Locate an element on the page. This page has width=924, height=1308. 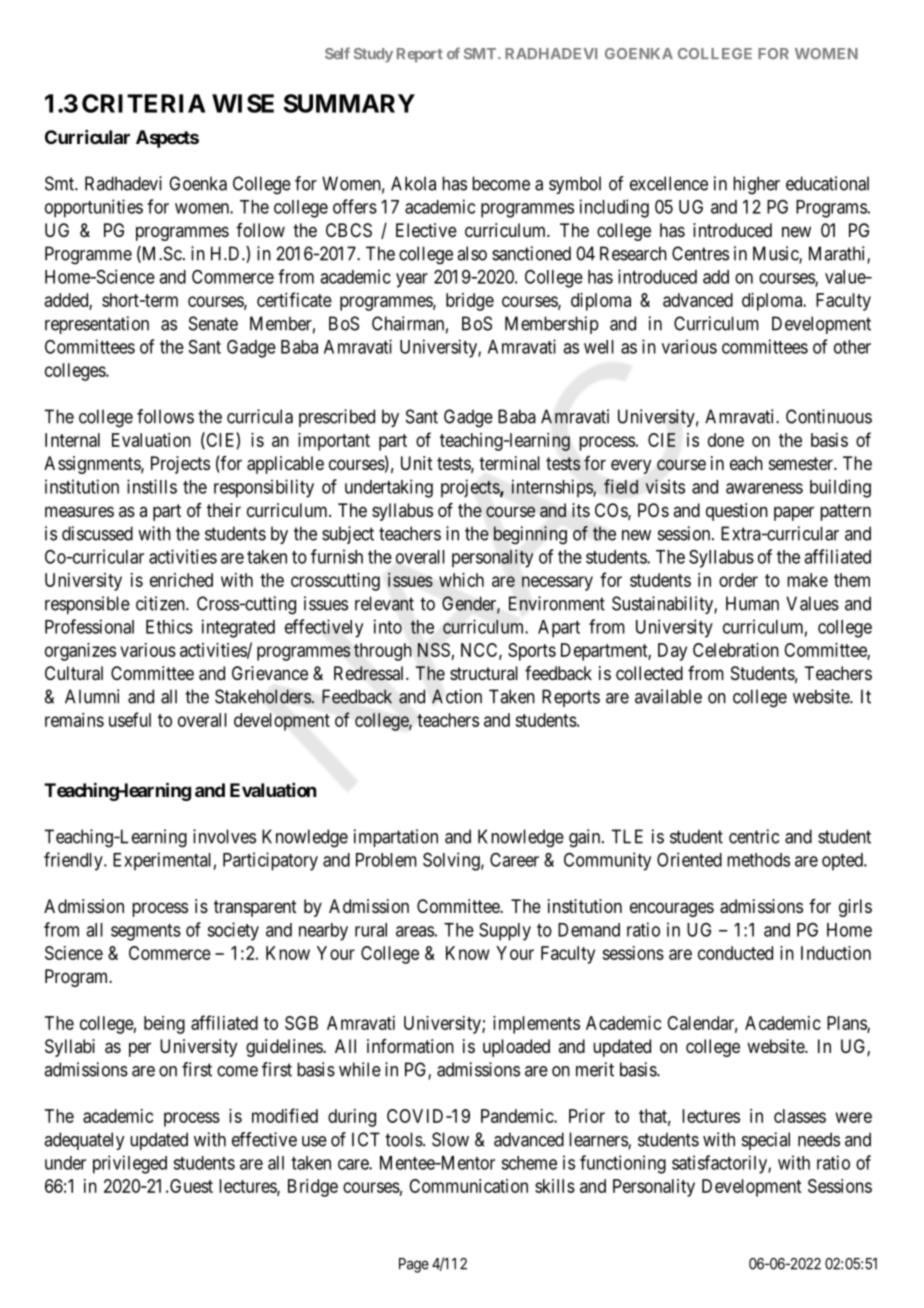
Study is located at coordinates (373, 55).
